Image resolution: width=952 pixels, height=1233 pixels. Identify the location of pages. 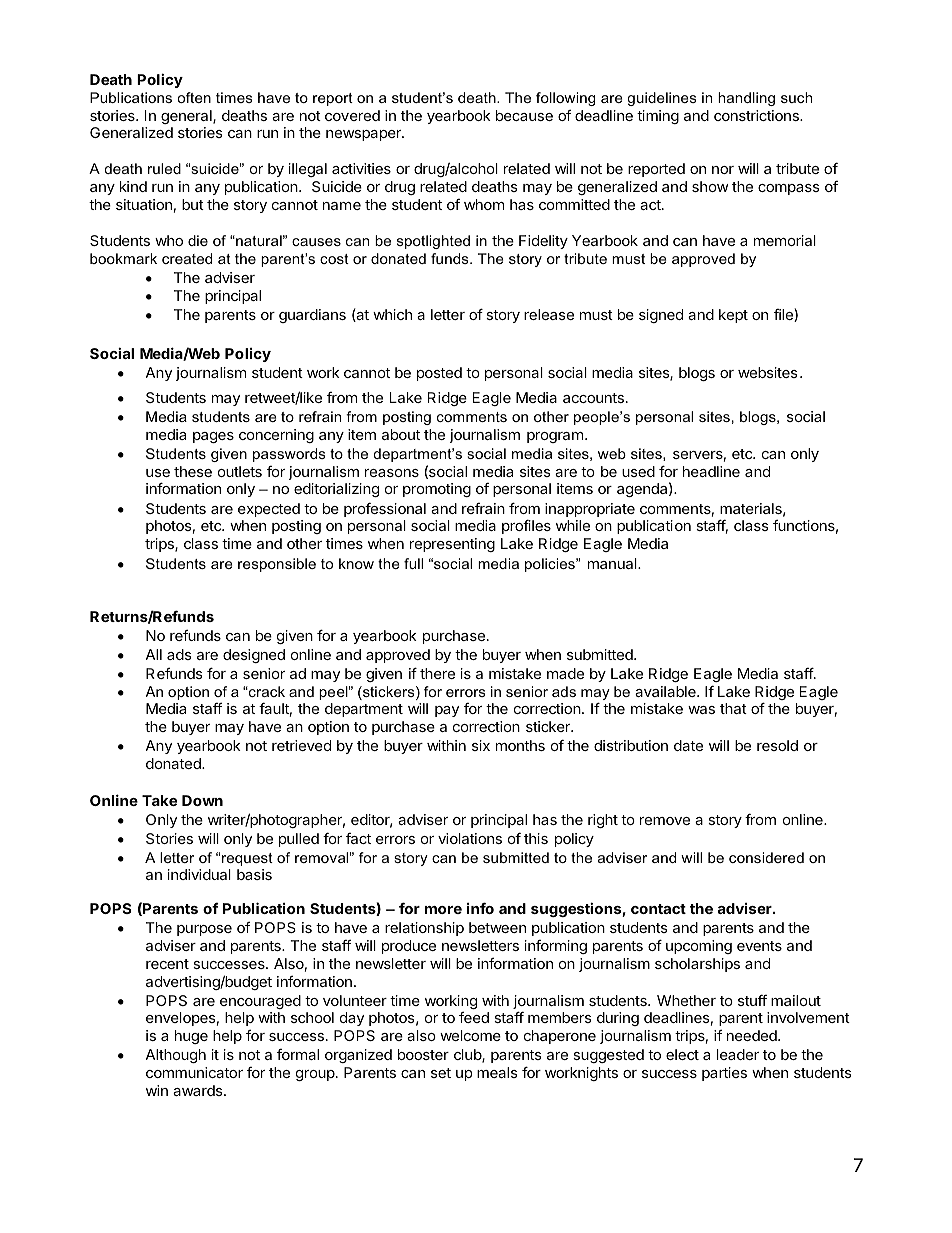
(213, 437).
